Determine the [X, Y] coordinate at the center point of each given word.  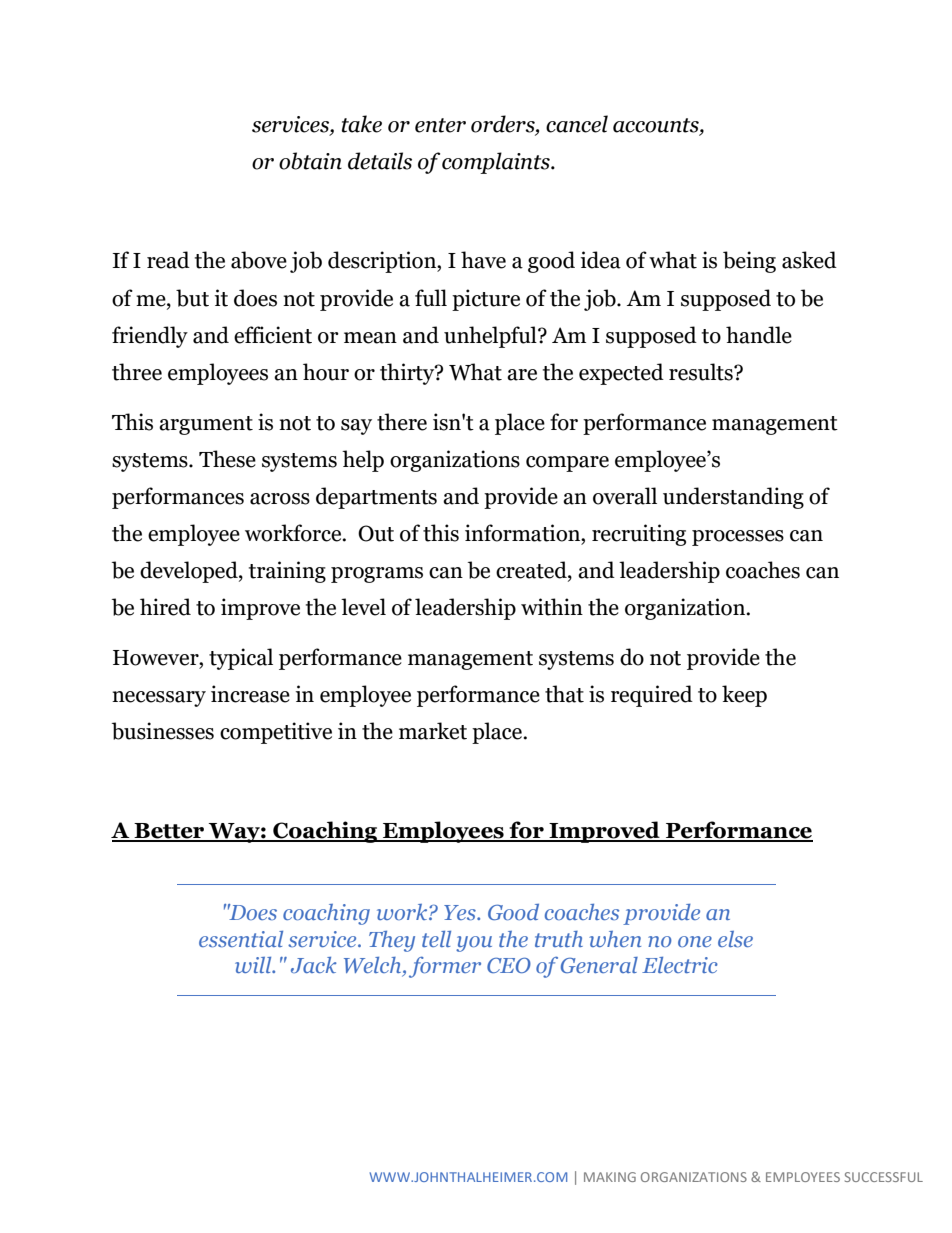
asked [809, 260]
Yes [461, 912]
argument [206, 425]
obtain [310, 161]
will [254, 965]
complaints [497, 163]
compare [567, 464]
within [552, 607]
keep [744, 696]
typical [241, 659]
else [735, 939]
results [702, 372]
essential [241, 939]
